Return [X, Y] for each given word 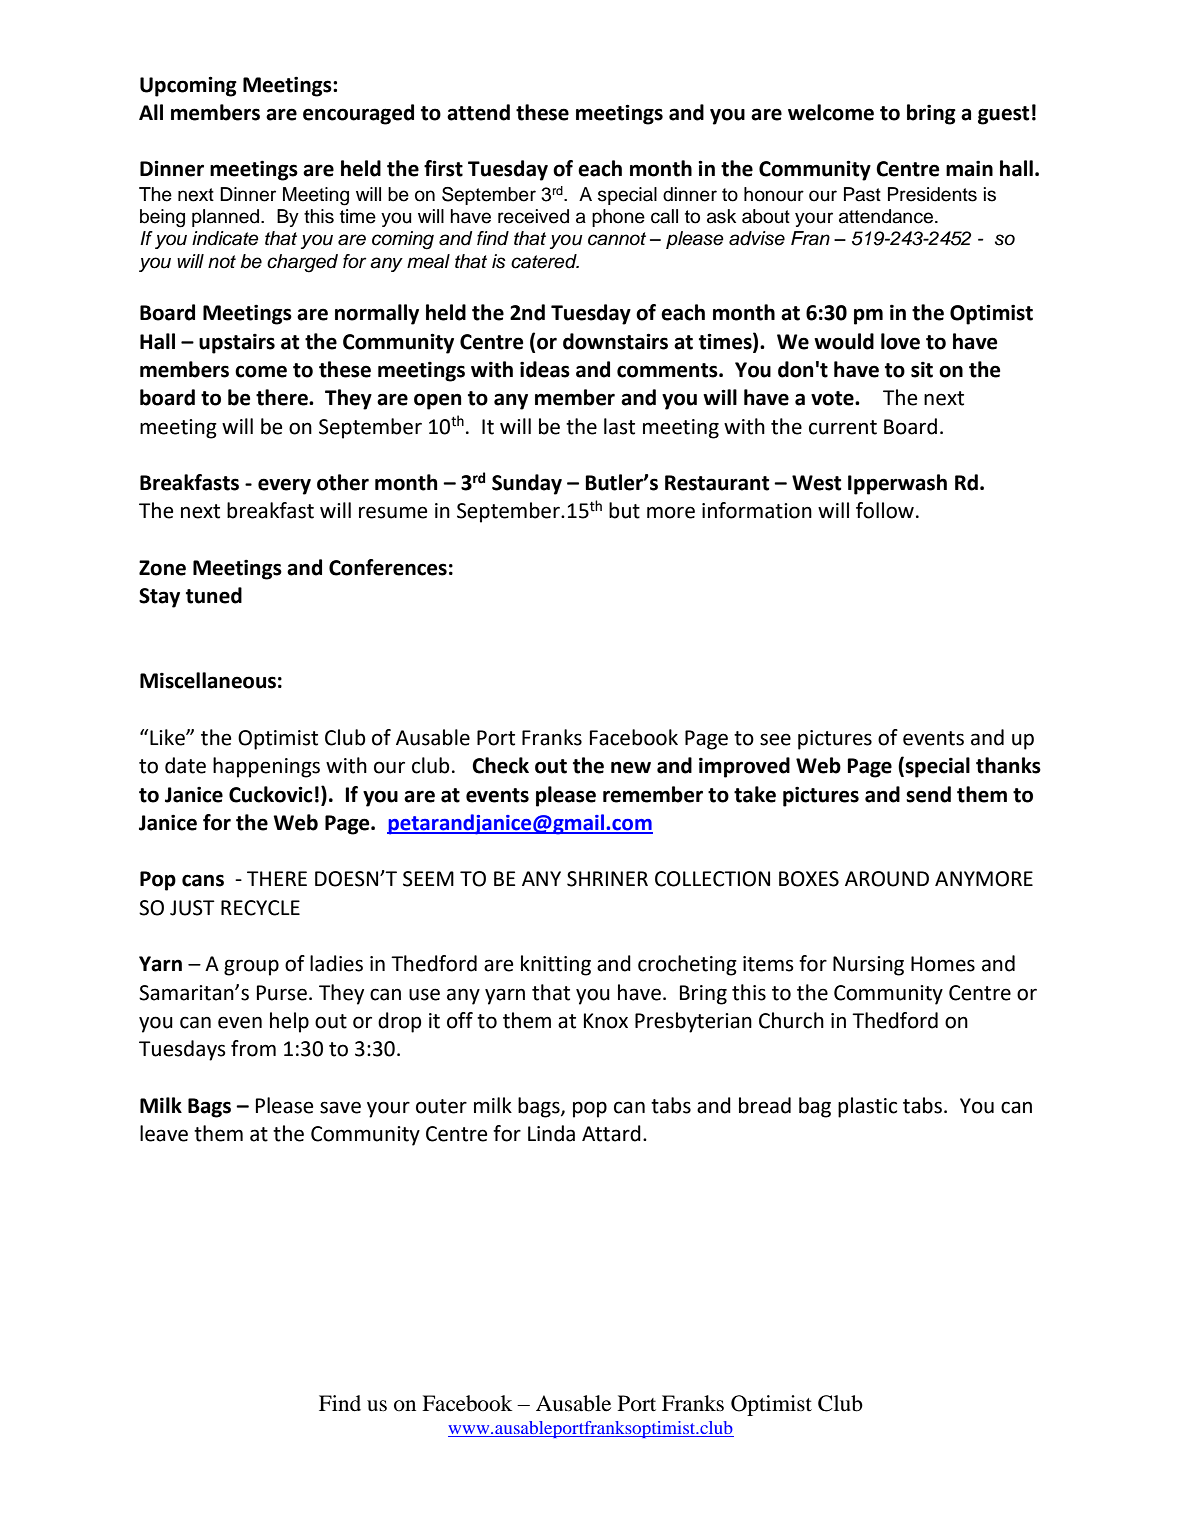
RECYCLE [260, 908]
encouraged [358, 114]
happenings [266, 767]
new [631, 767]
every [284, 486]
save [340, 1107]
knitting [556, 965]
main [969, 168]
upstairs [237, 343]
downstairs [615, 341]
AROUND [887, 879]
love [900, 341]
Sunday [527, 484]
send [928, 794]
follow [885, 510]
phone [618, 218]
